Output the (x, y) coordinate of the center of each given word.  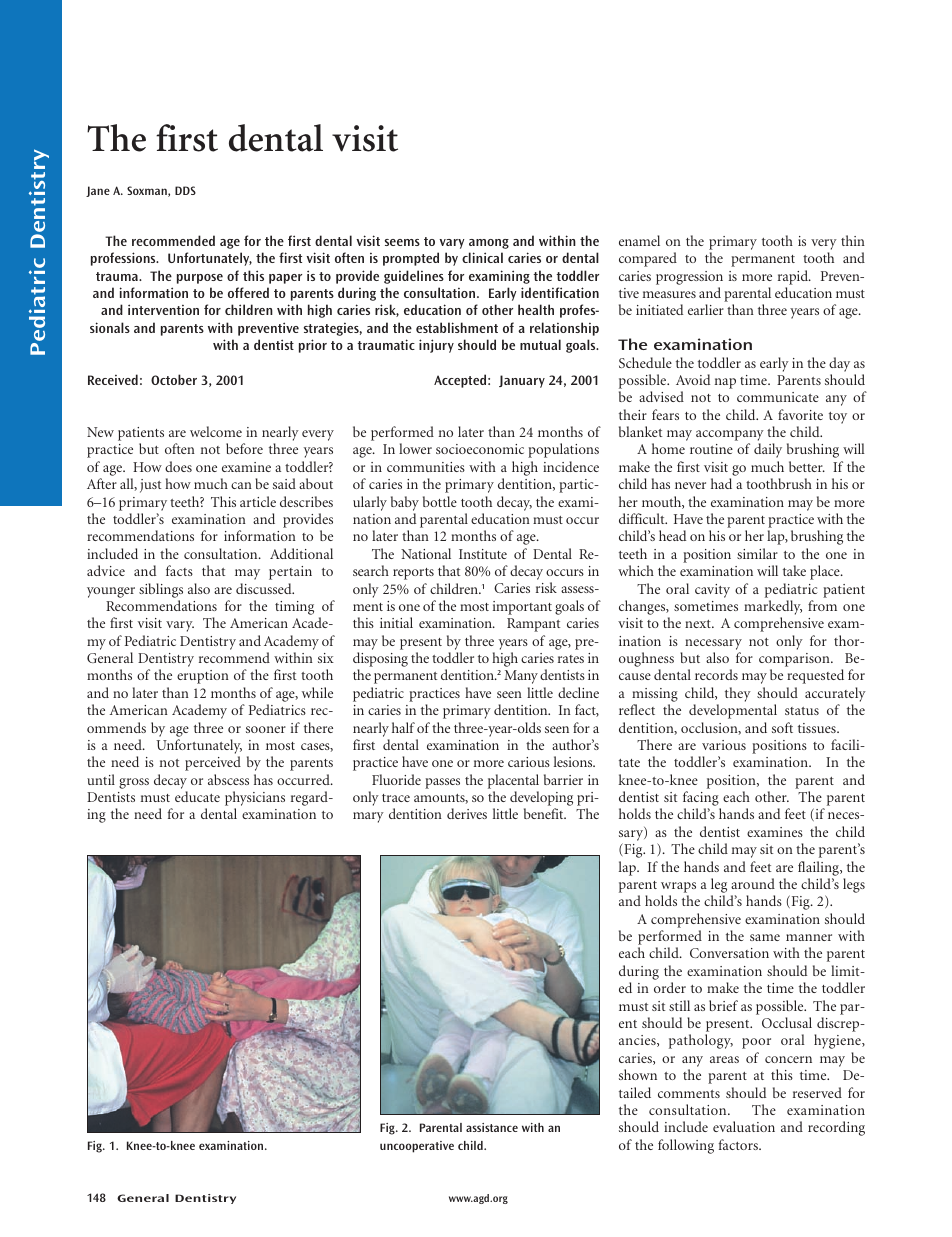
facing (702, 800)
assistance (492, 1127)
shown (638, 1074)
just (150, 486)
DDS (185, 190)
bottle (440, 501)
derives (467, 813)
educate (197, 796)
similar (757, 553)
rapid (794, 277)
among (489, 244)
